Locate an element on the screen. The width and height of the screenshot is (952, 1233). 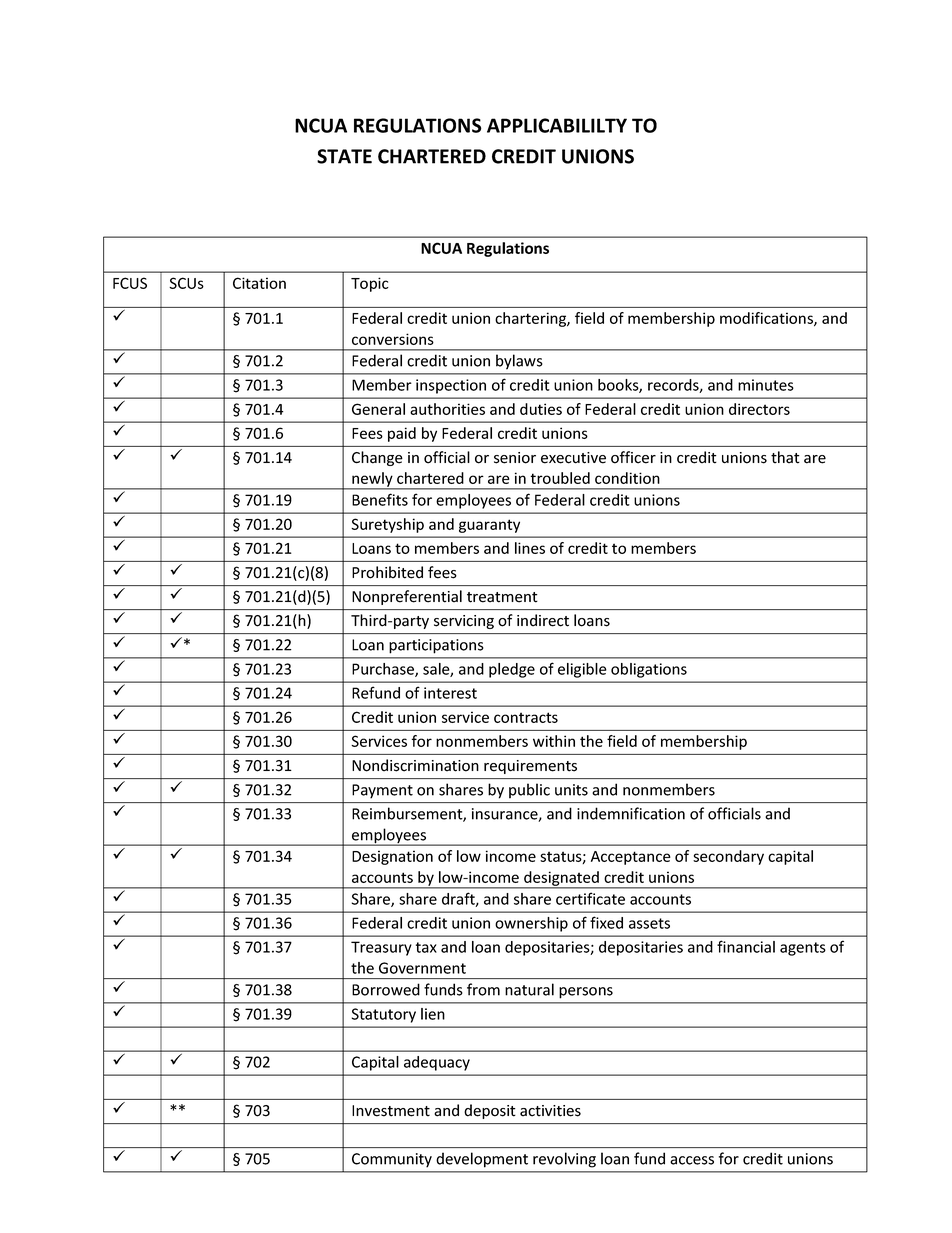
Purchase is located at coordinates (384, 670).
